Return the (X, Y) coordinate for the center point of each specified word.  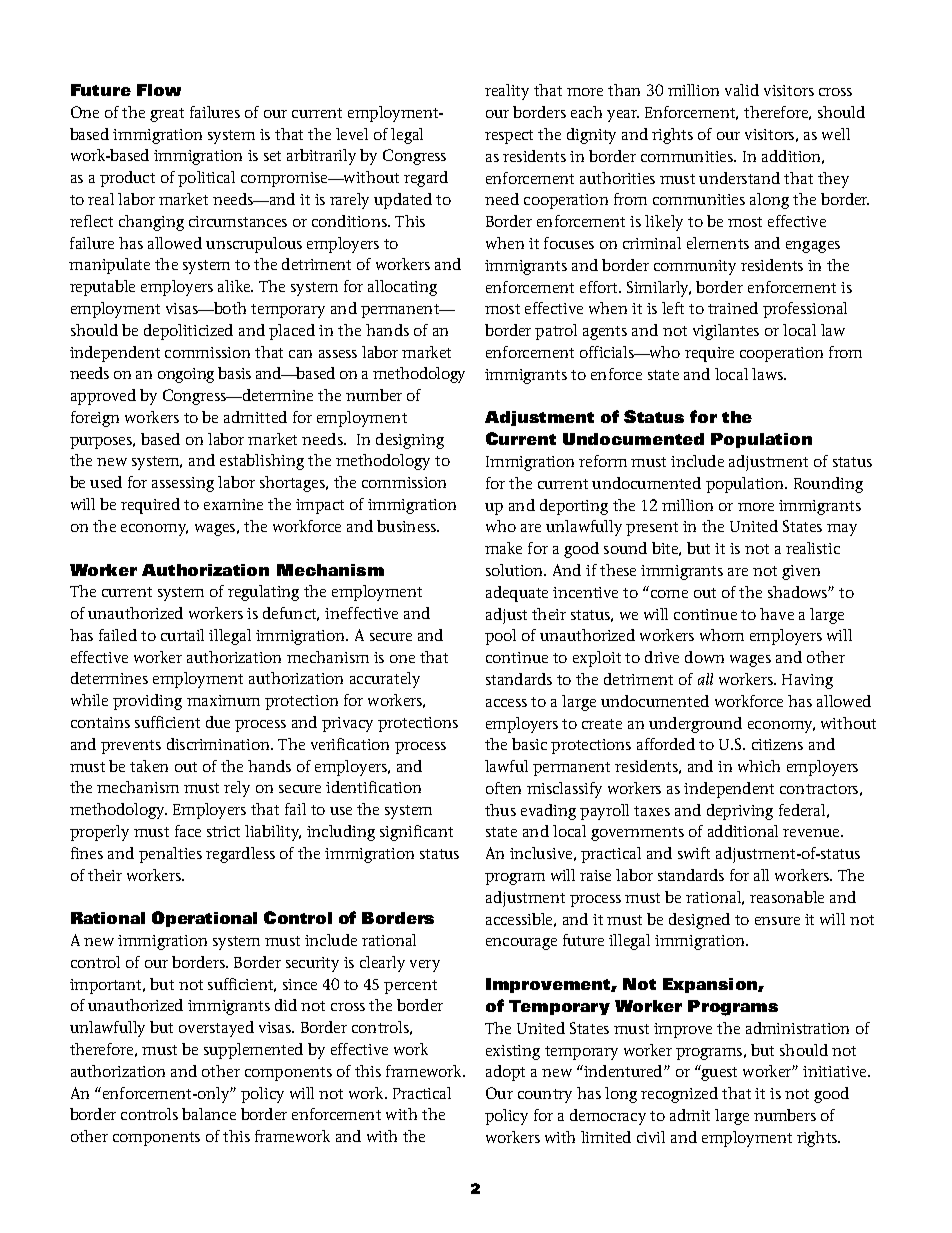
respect (509, 137)
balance (209, 1114)
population (746, 485)
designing (410, 441)
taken (149, 766)
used (106, 482)
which (759, 766)
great (167, 115)
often (503, 788)
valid (742, 90)
